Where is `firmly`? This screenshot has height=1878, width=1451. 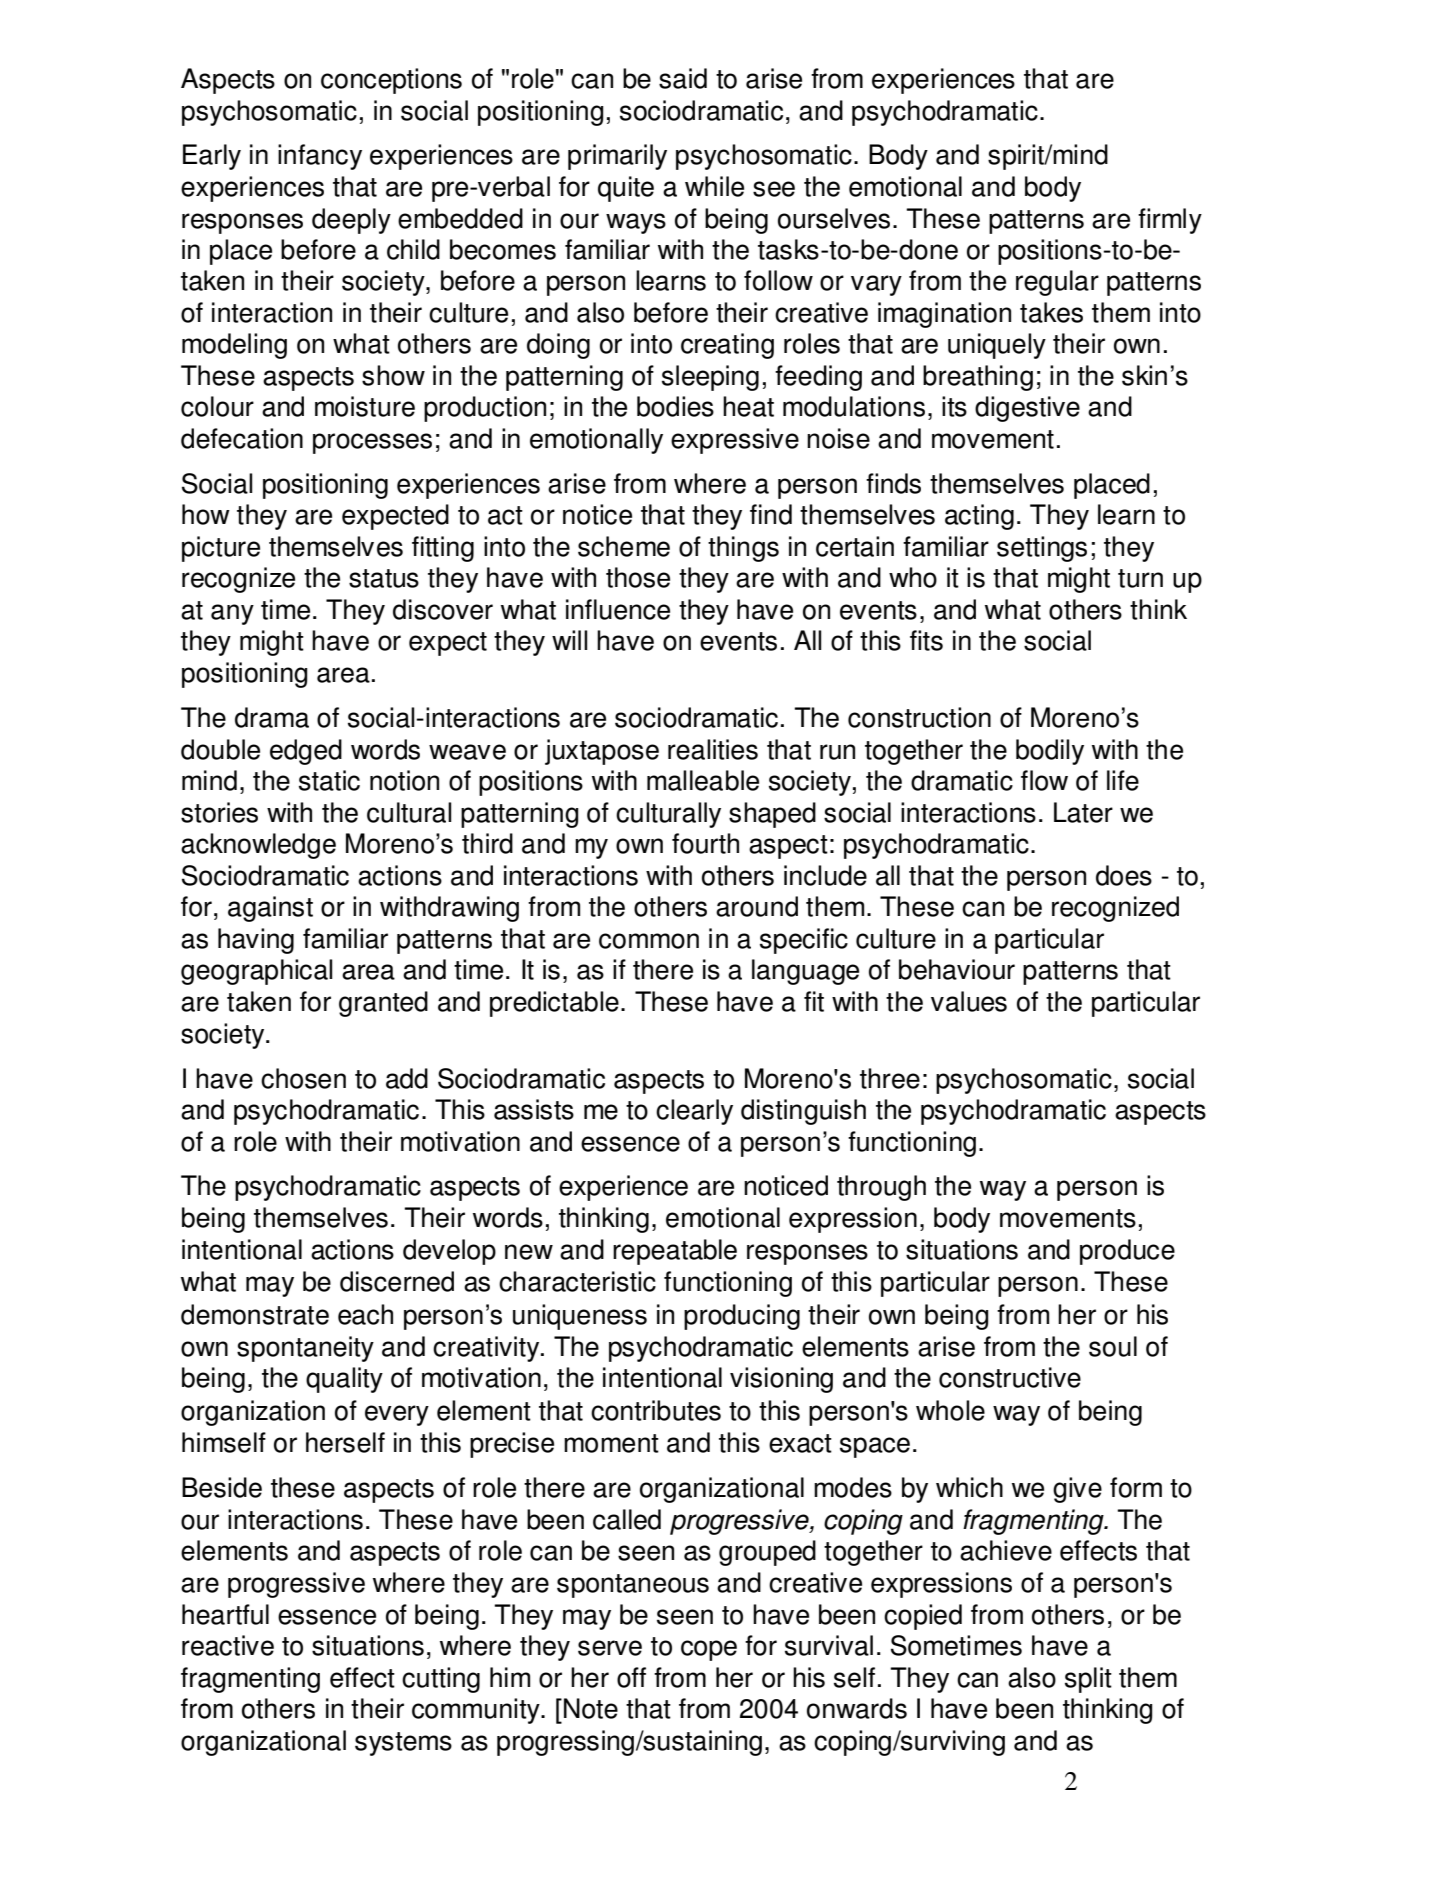
firmly is located at coordinates (1170, 221).
